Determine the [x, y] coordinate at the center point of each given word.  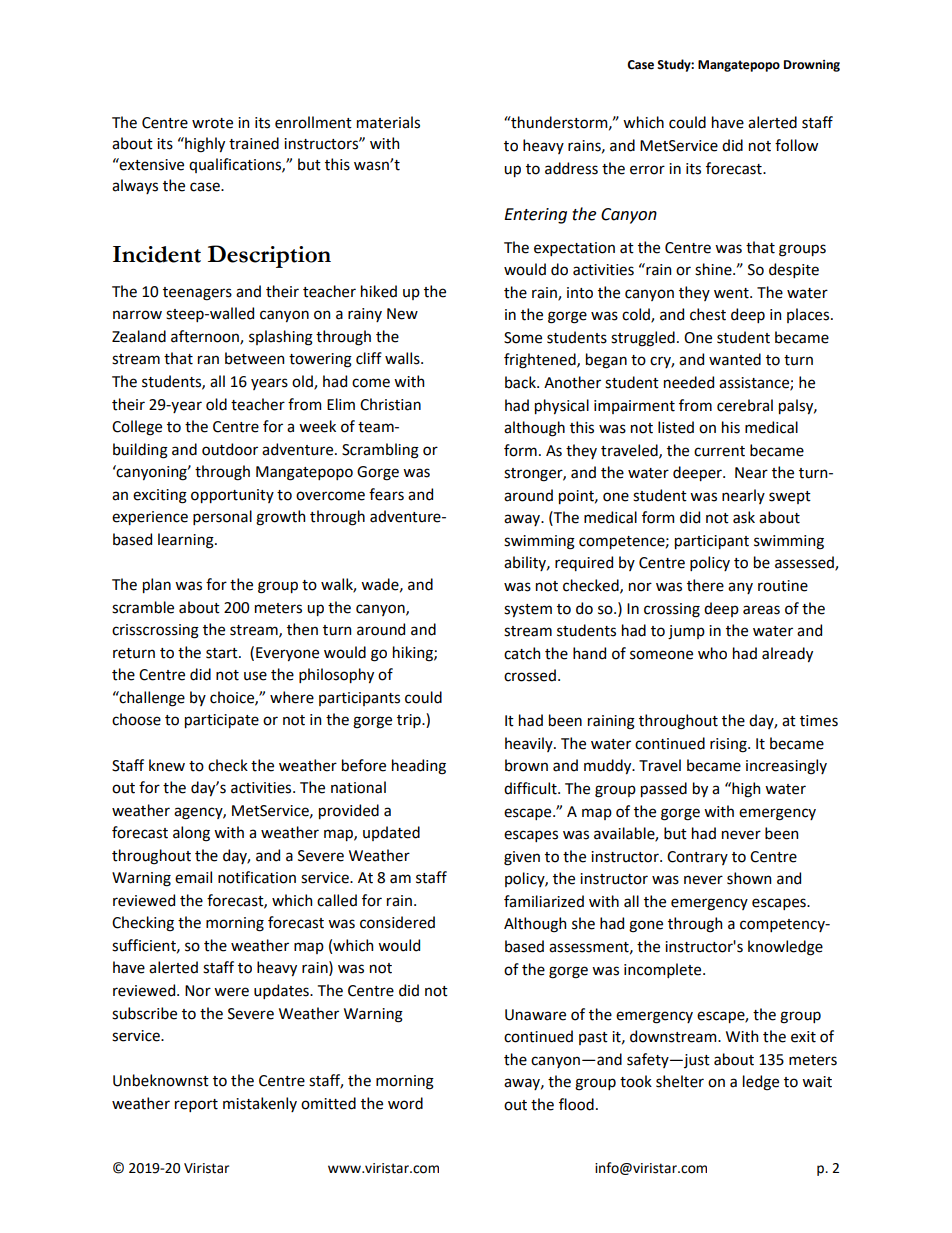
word [405, 1103]
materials [388, 122]
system [528, 610]
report [196, 1105]
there [705, 585]
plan [157, 585]
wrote [212, 123]
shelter [680, 1081]
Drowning [812, 66]
